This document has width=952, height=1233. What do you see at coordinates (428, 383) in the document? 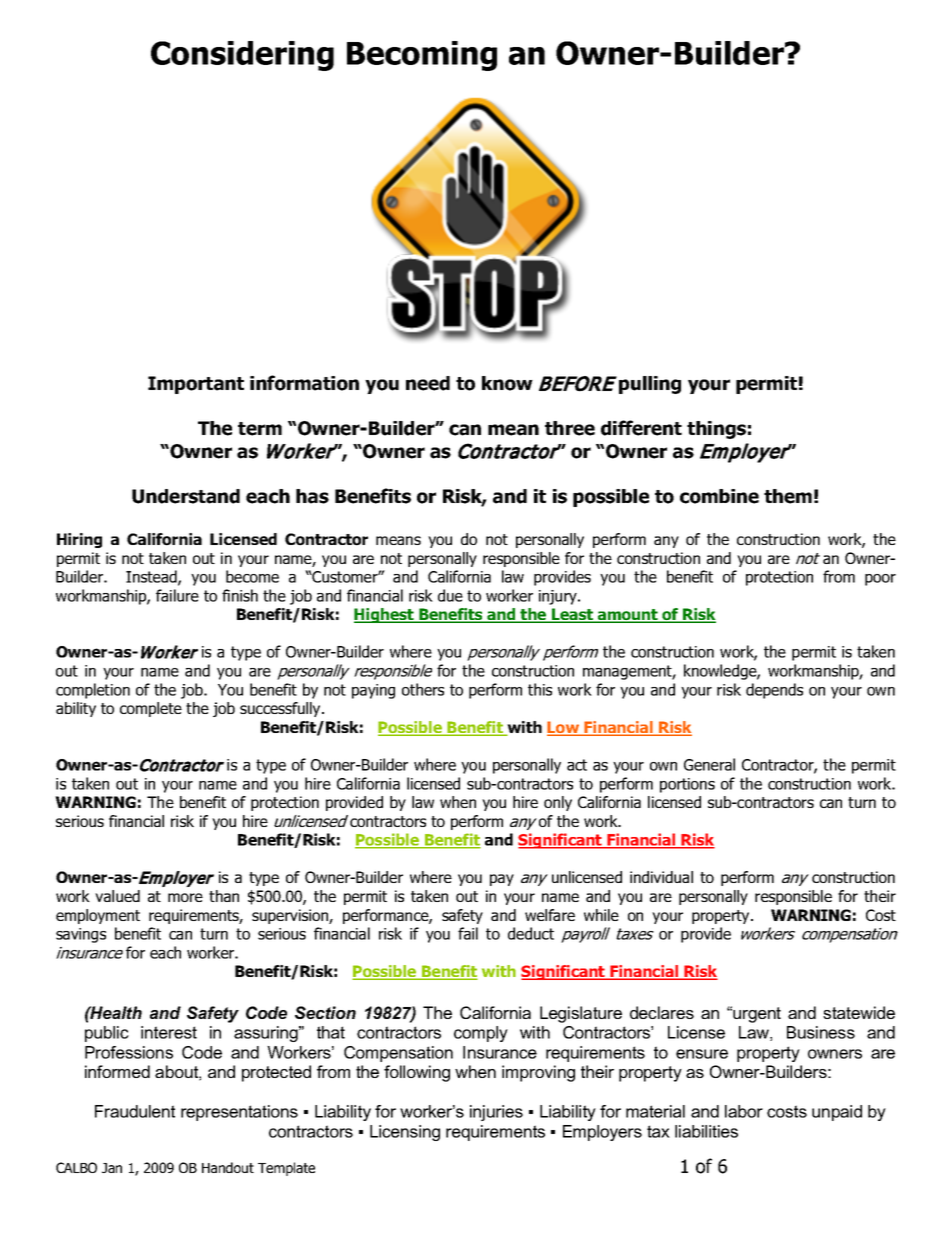
I see `need` at bounding box center [428, 383].
